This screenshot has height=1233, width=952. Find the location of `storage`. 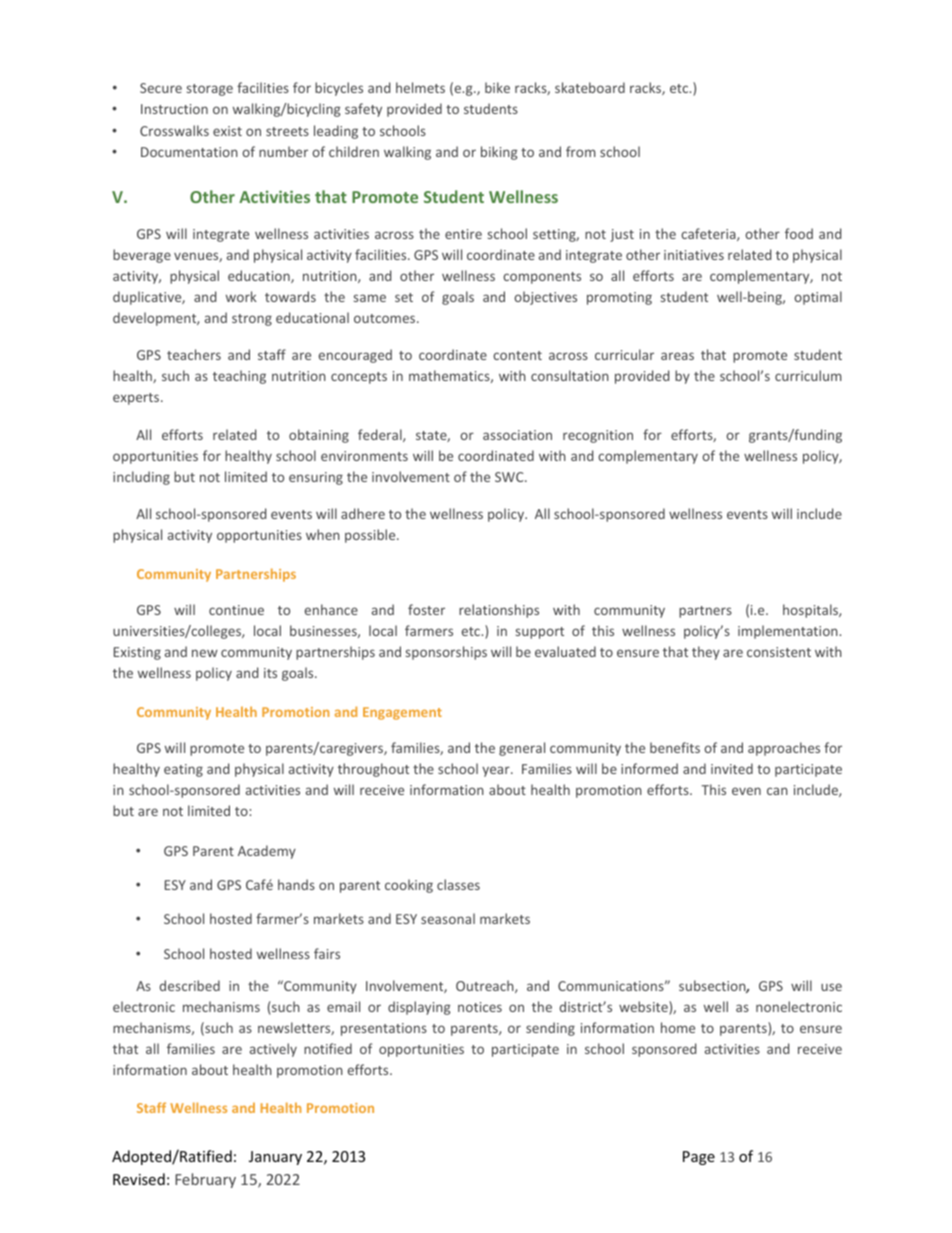

storage is located at coordinates (210, 90).
